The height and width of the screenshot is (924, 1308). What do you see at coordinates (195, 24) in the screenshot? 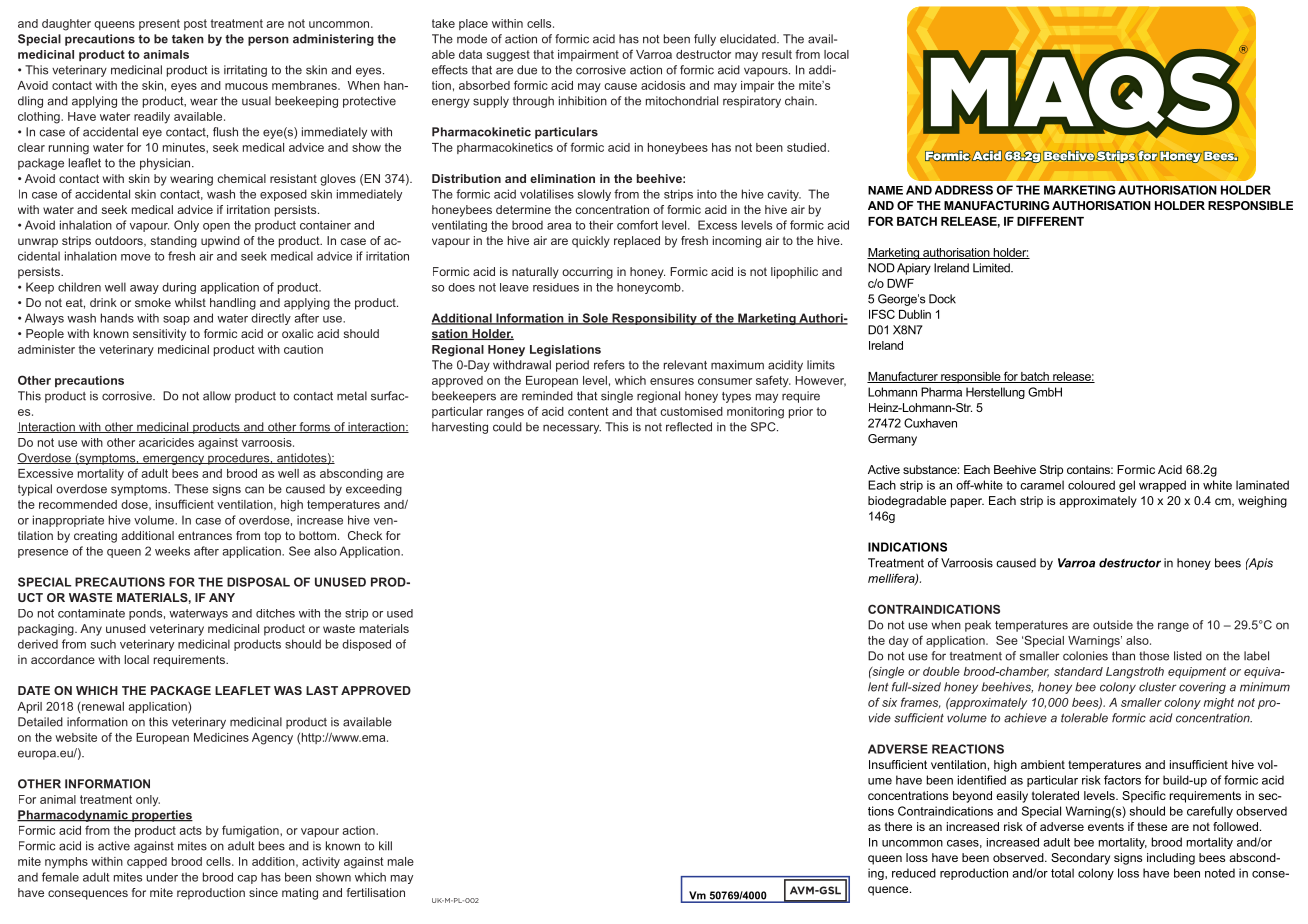
I see `post` at bounding box center [195, 24].
